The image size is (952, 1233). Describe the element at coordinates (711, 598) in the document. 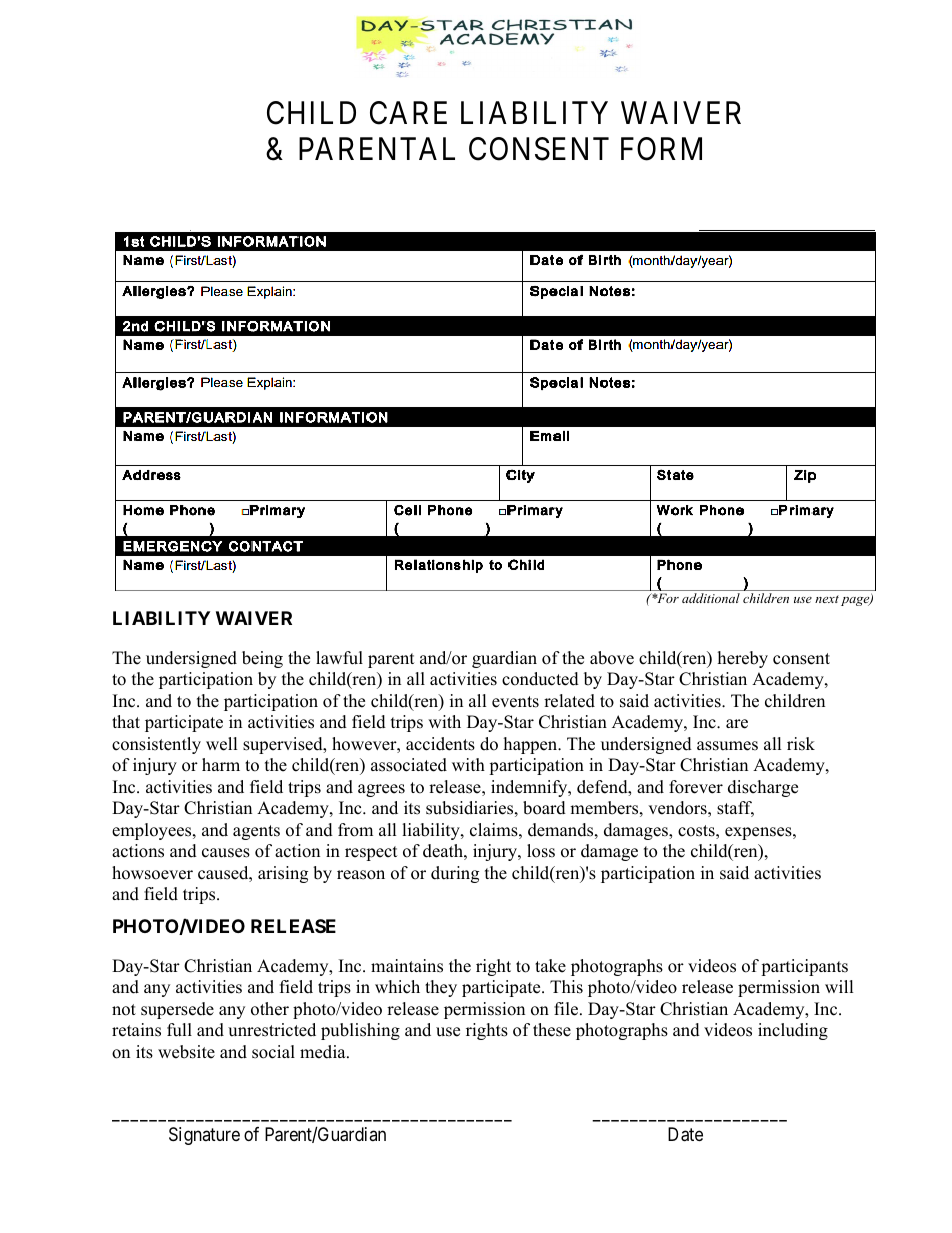

I see `additional` at that location.
